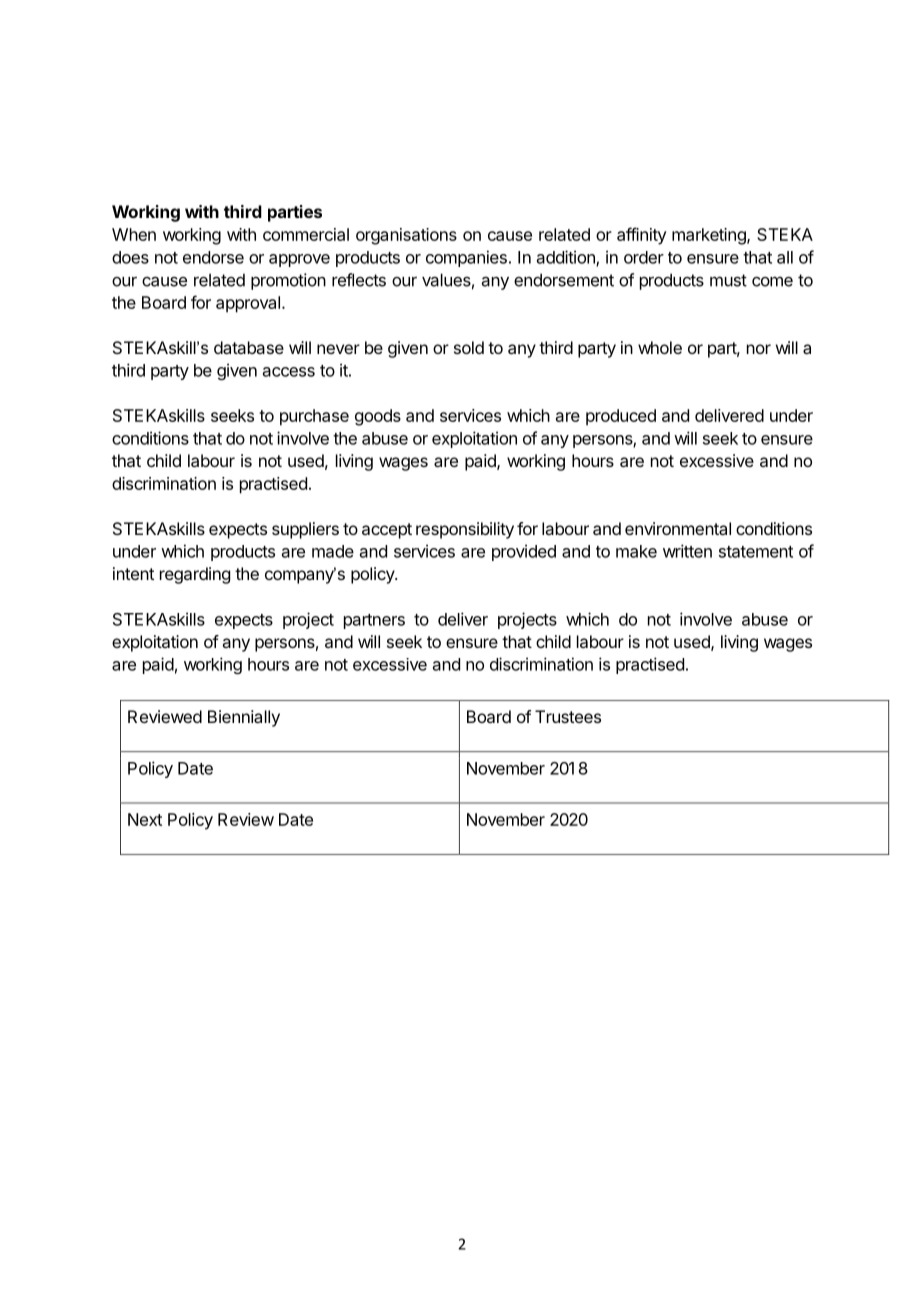 This screenshot has height=1309, width=924. I want to click on statement, so click(756, 552).
